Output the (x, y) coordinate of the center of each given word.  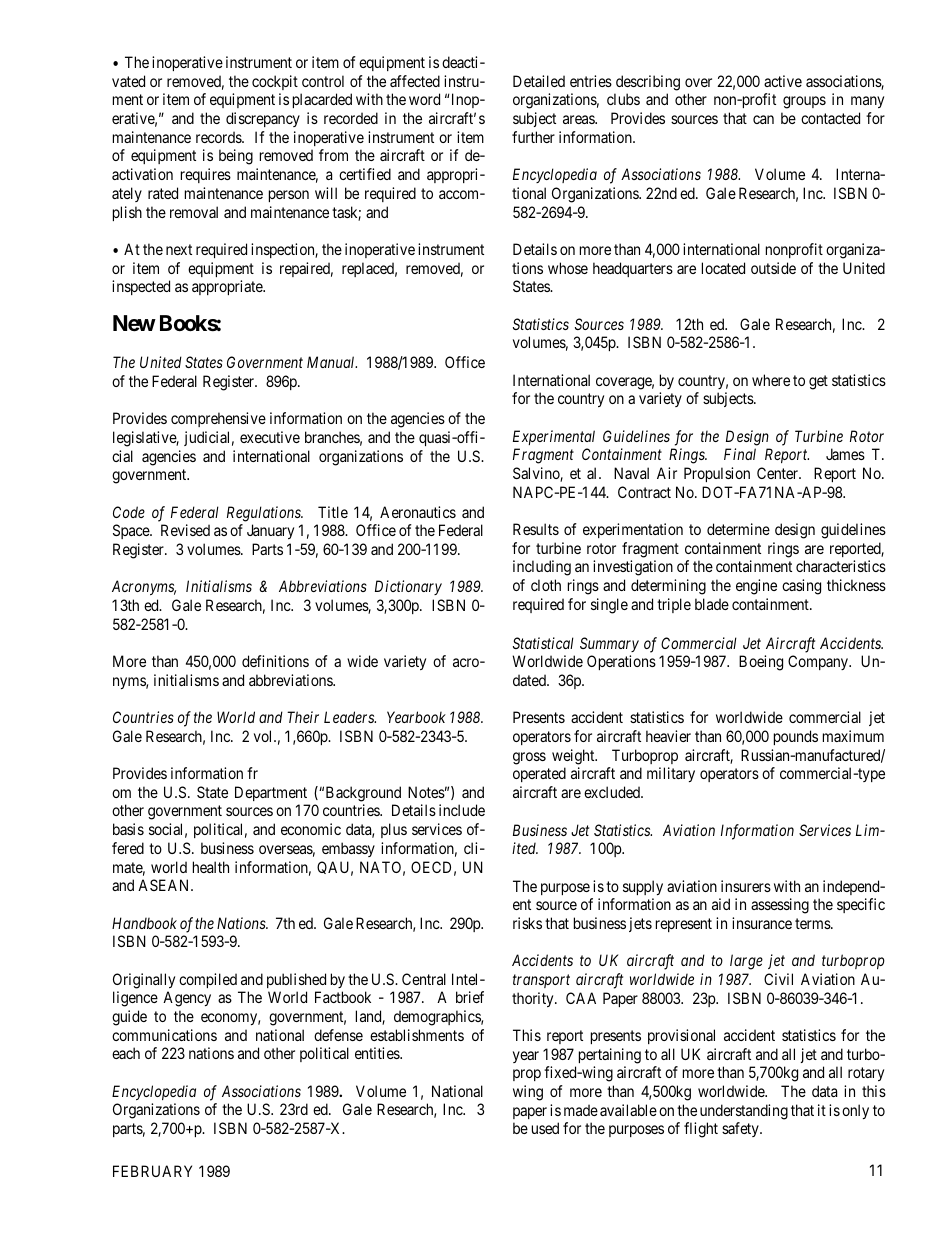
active (783, 81)
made (581, 1110)
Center (779, 473)
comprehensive (218, 419)
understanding (744, 1112)
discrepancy (263, 119)
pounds (796, 737)
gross (529, 758)
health (211, 867)
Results (536, 529)
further (533, 137)
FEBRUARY (152, 1171)
